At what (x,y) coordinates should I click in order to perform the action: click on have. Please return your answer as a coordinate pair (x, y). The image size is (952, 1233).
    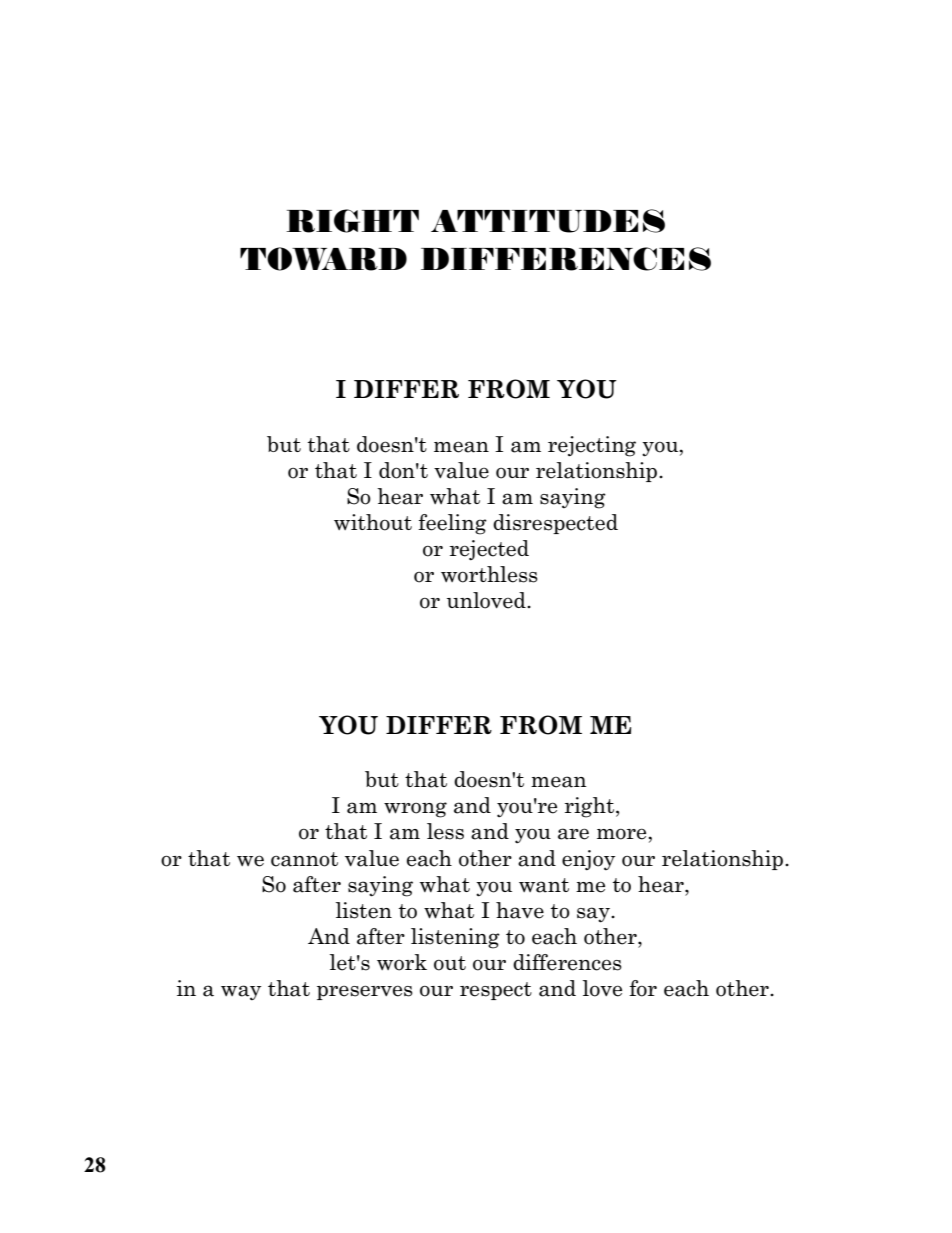
    Looking at the image, I should click on (520, 910).
